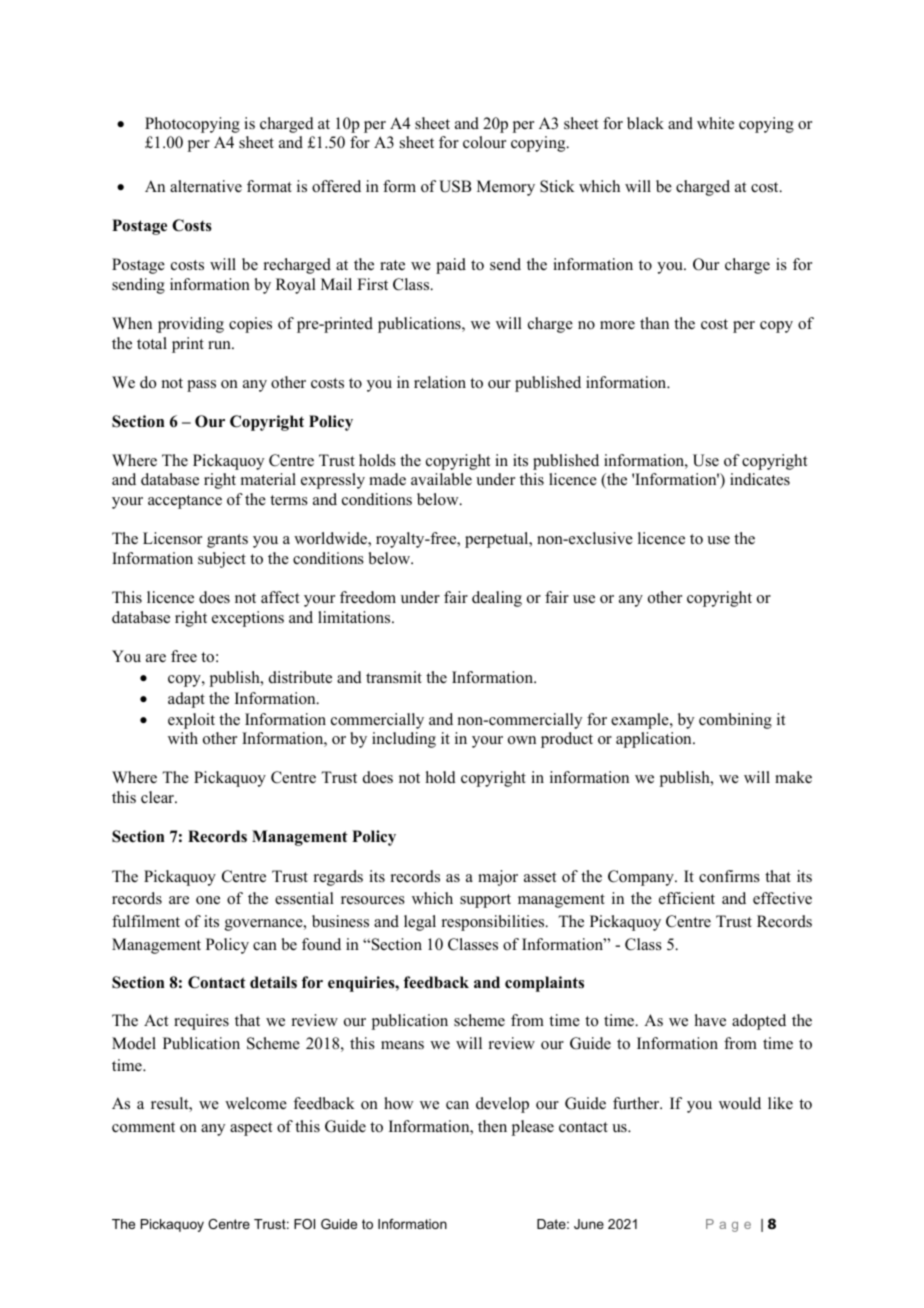 The height and width of the screenshot is (1308, 924). I want to click on white, so click(715, 123).
